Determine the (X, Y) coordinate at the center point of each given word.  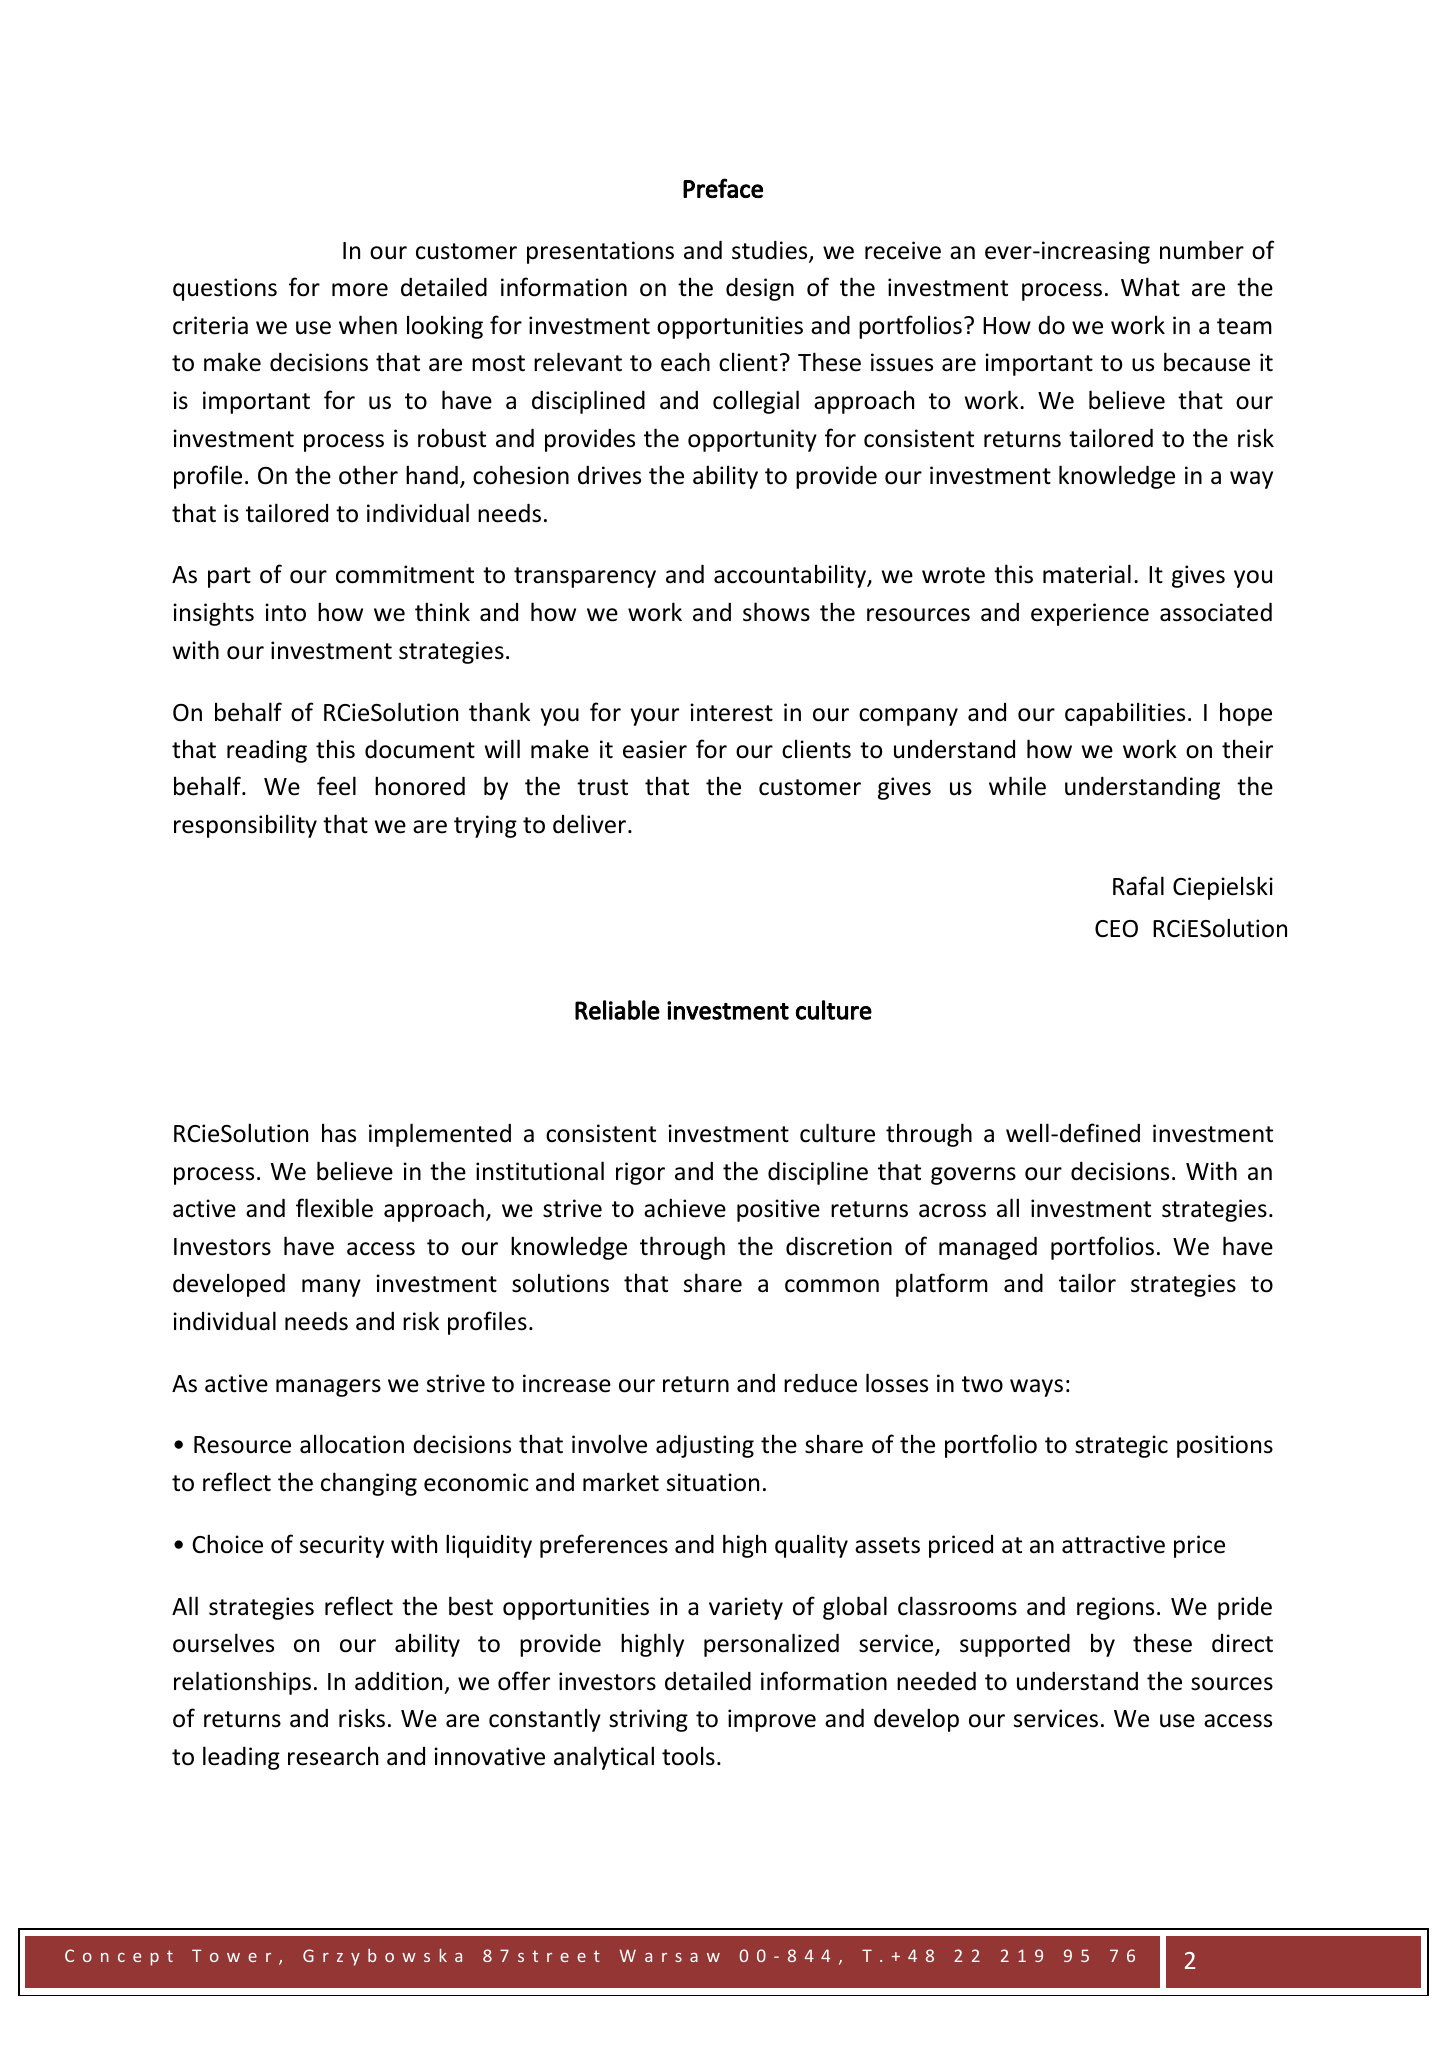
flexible (334, 1208)
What (1150, 287)
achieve (685, 1208)
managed (988, 1248)
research (333, 1756)
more (360, 290)
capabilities (1125, 714)
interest (731, 712)
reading (267, 751)
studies (771, 251)
